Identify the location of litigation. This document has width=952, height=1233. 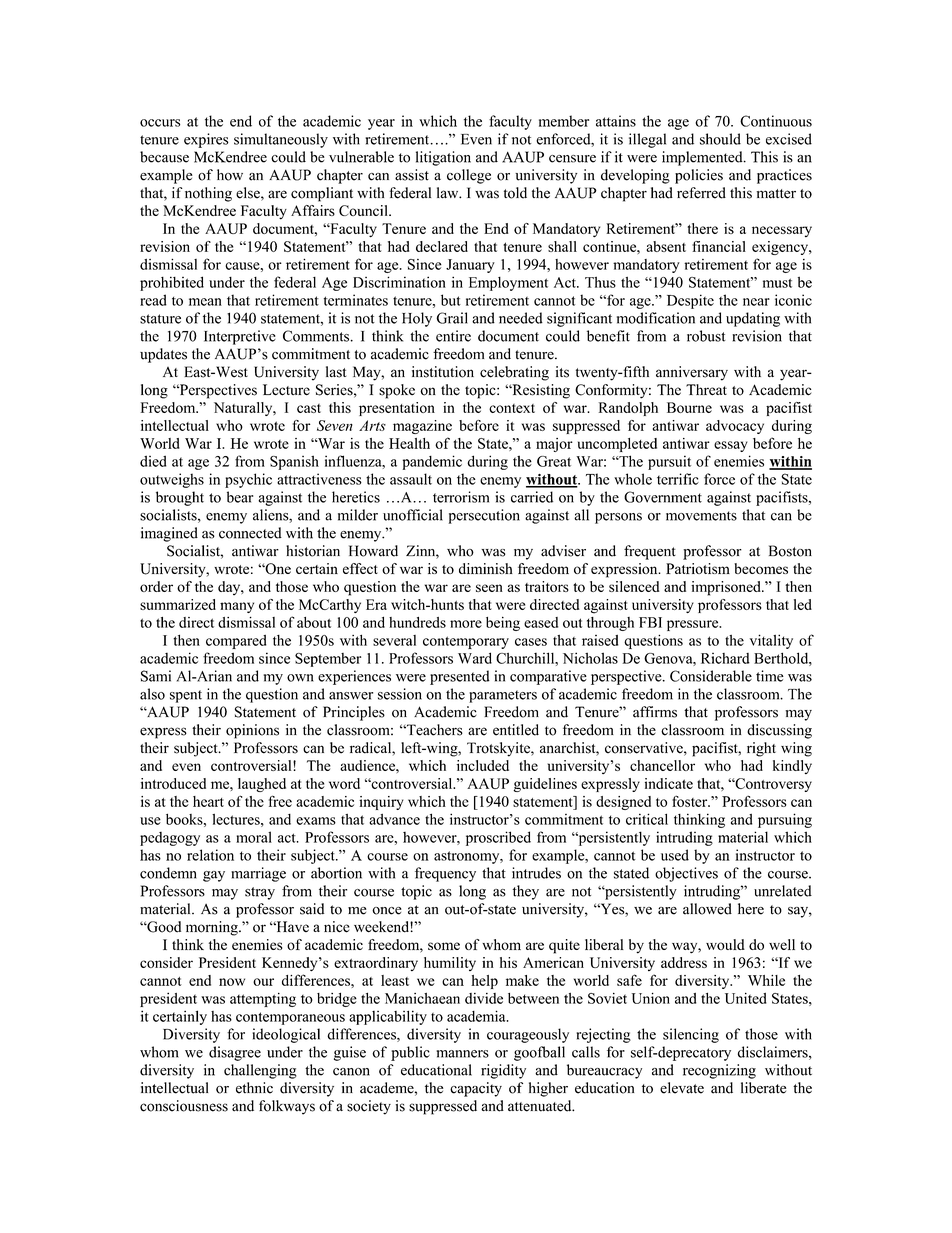
(443, 158).
